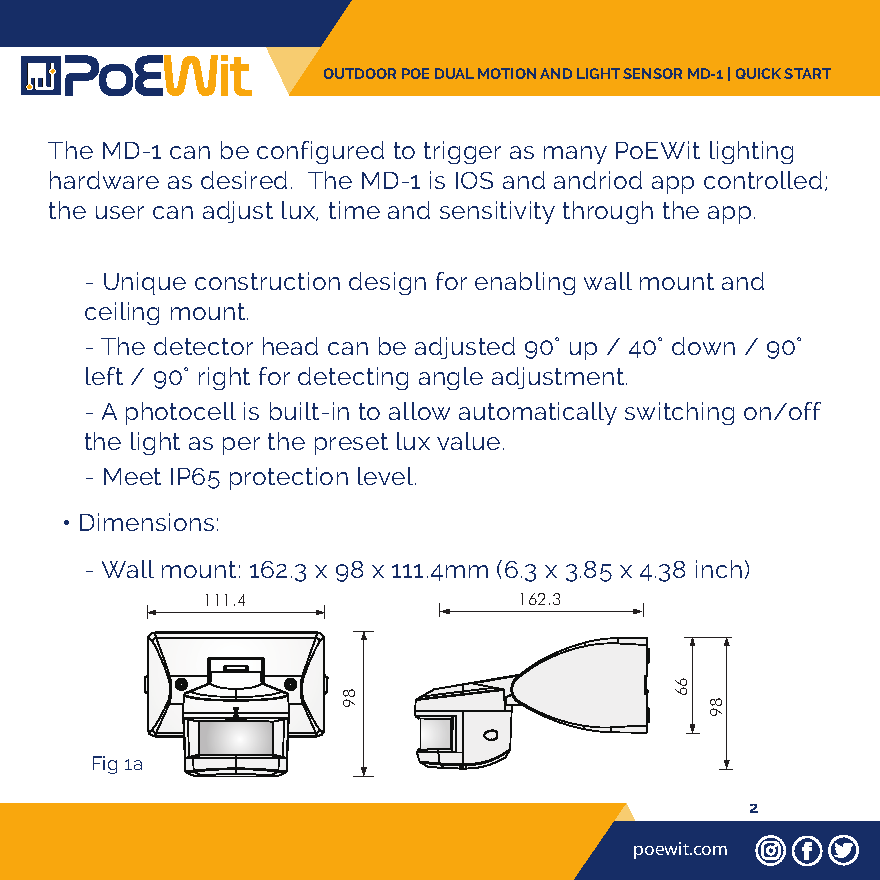 The height and width of the document is (880, 880). I want to click on DUAL, so click(454, 73).
